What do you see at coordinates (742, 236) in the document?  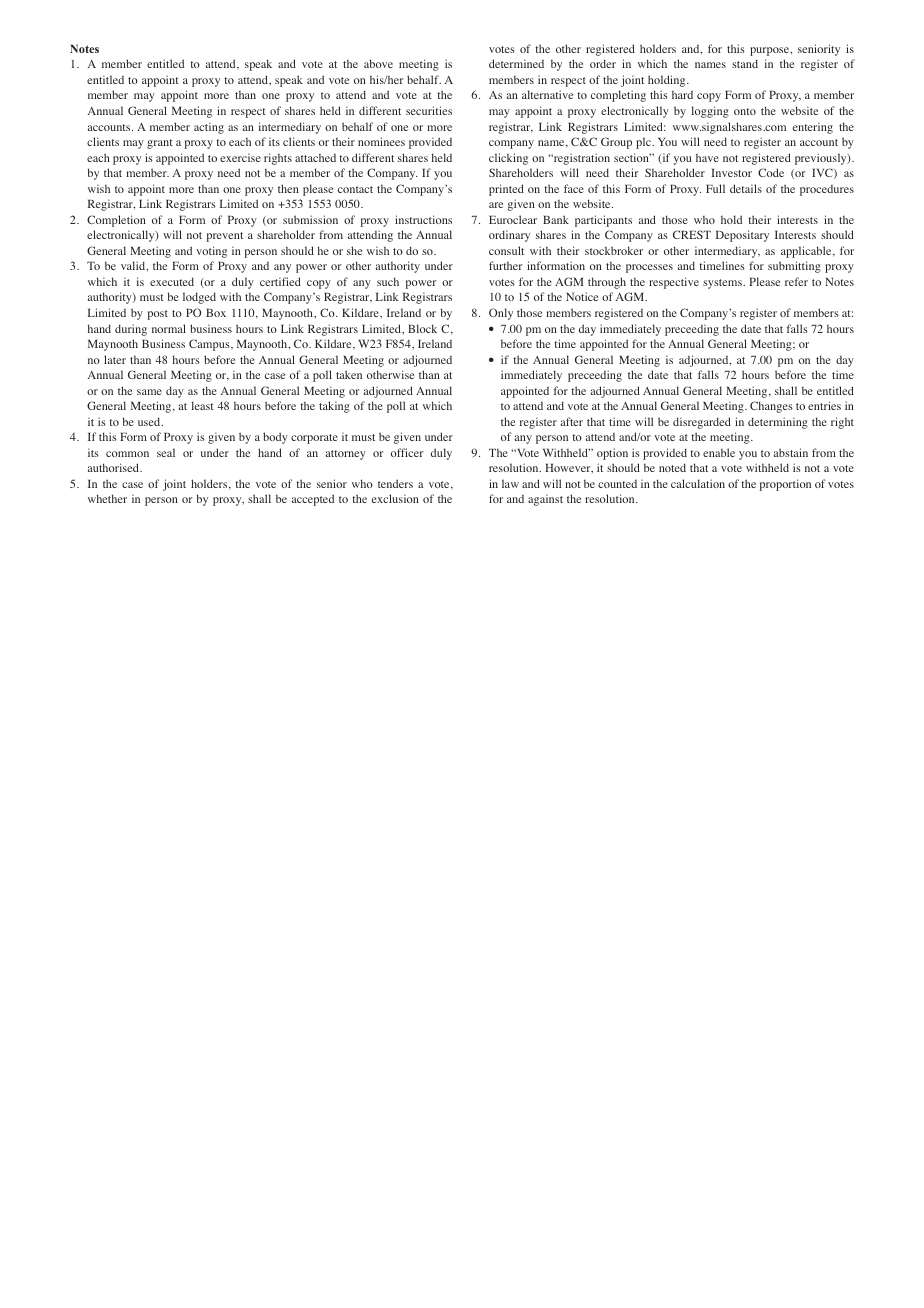 I see `Depositary` at bounding box center [742, 236].
